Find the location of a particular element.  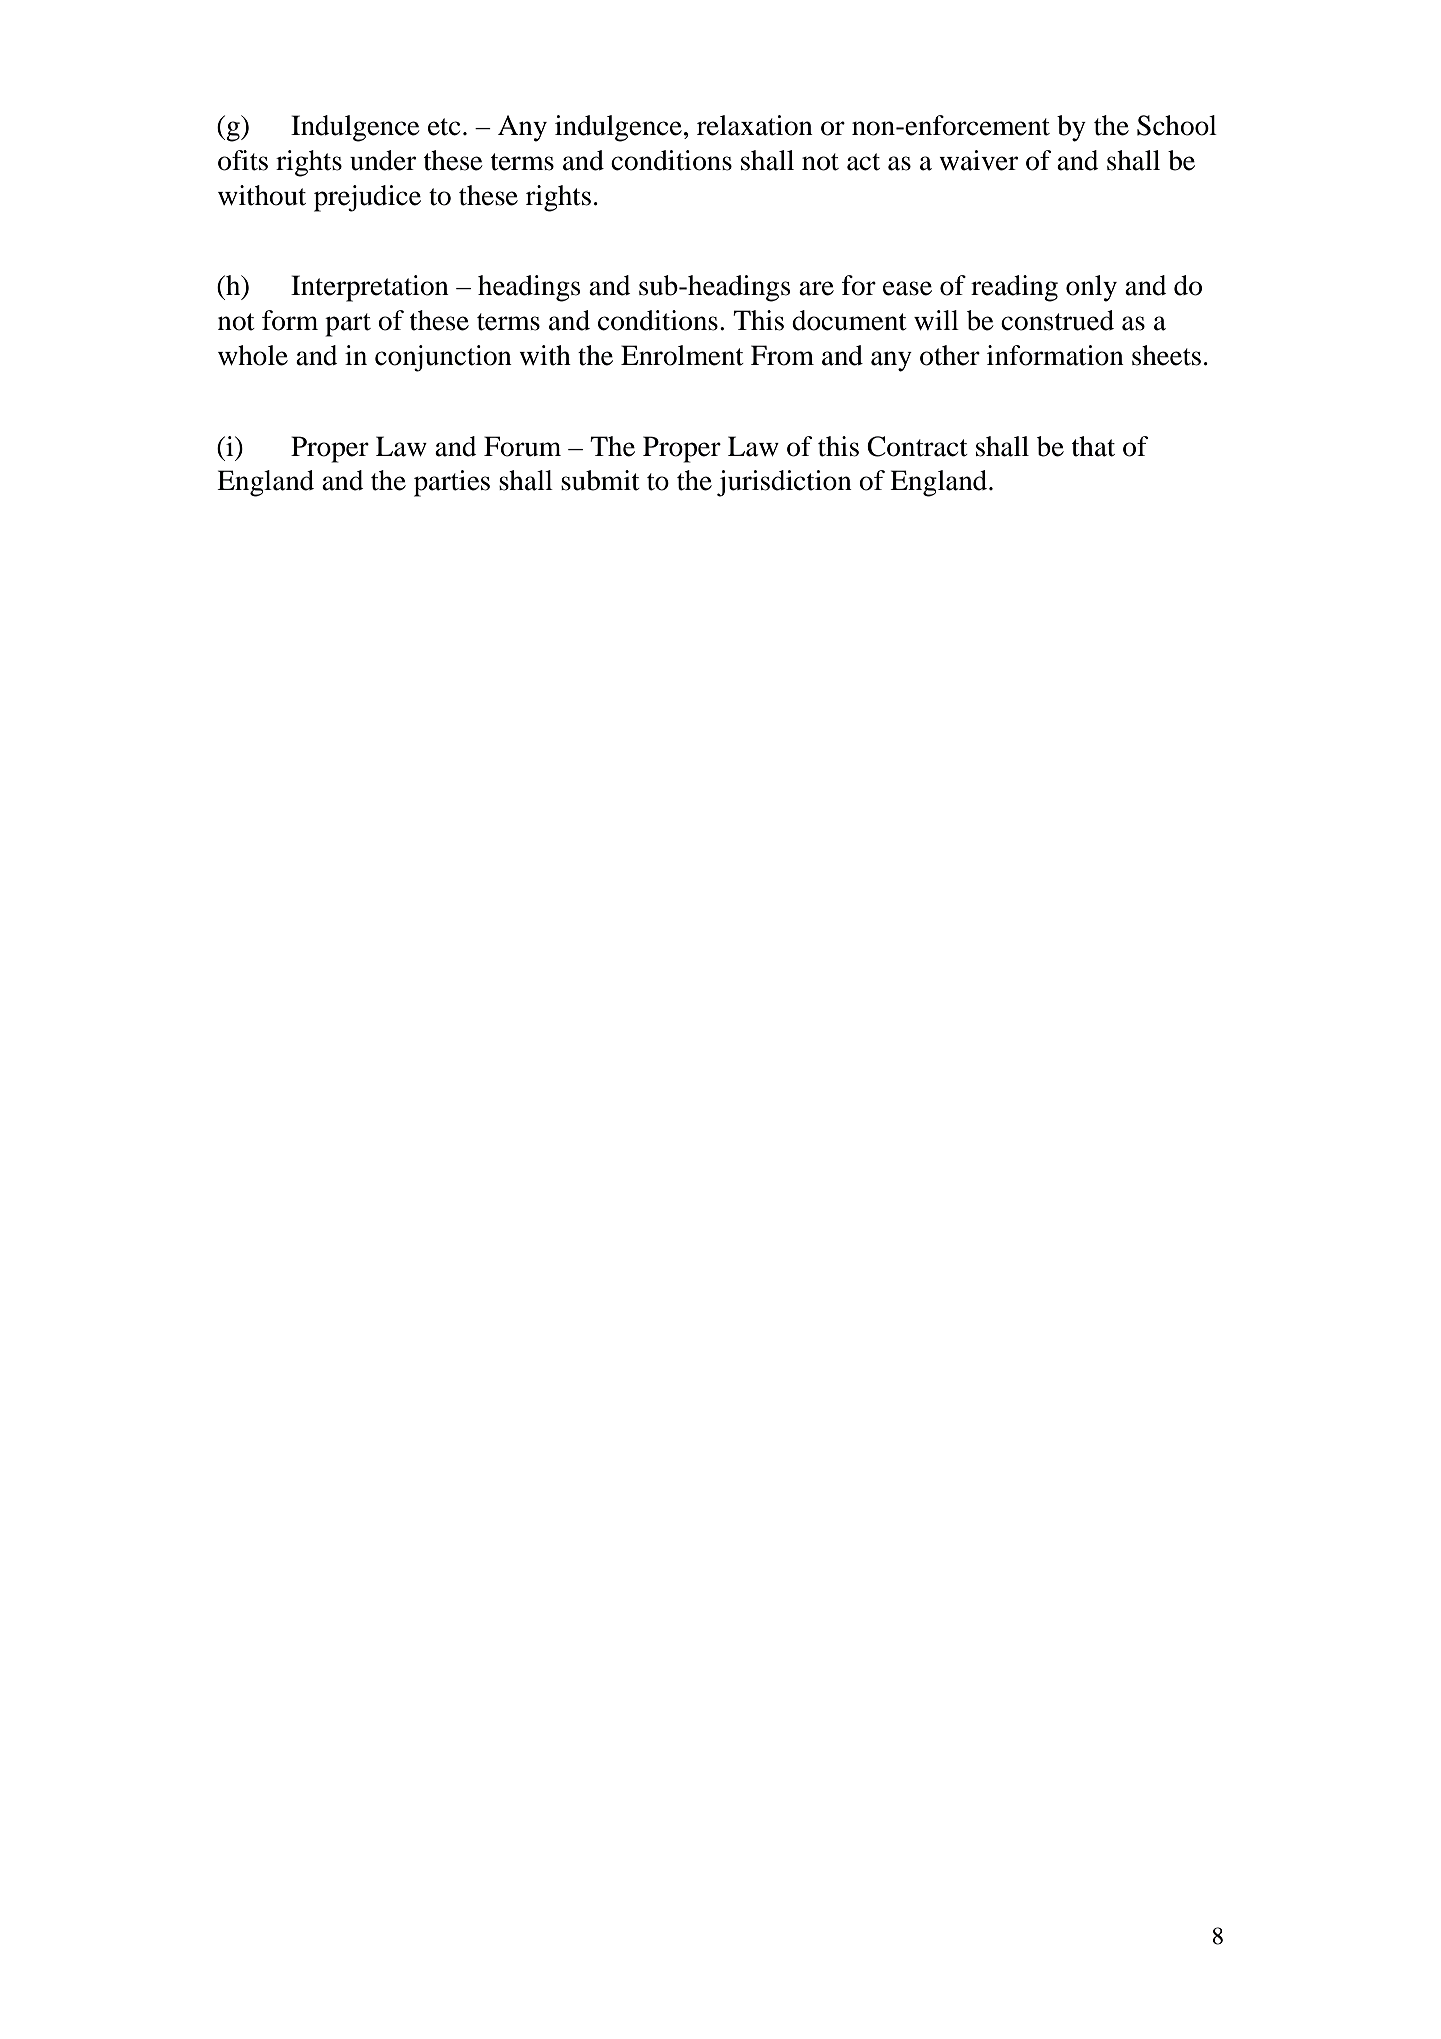

Enrolment is located at coordinates (682, 355).
